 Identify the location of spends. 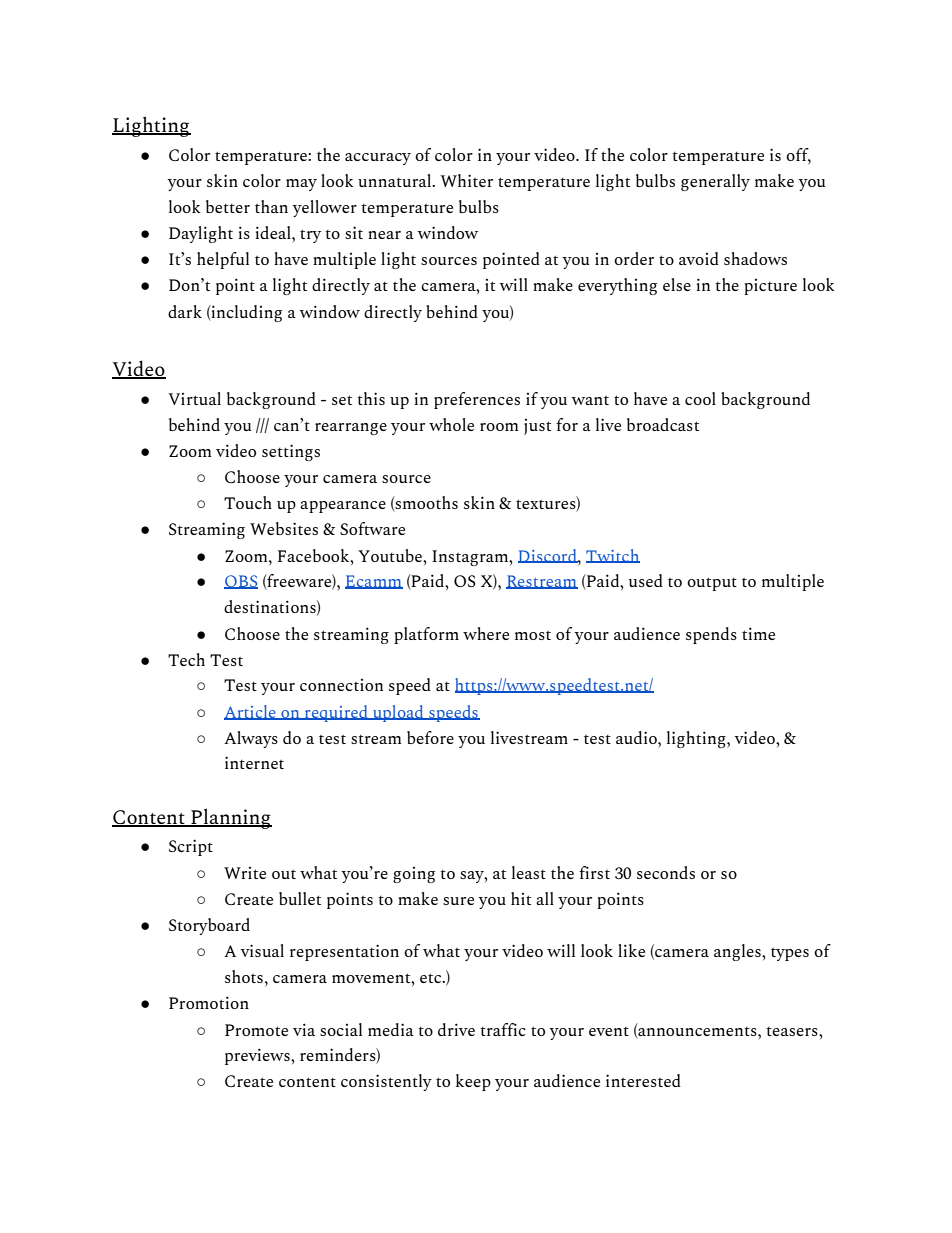
(711, 635).
